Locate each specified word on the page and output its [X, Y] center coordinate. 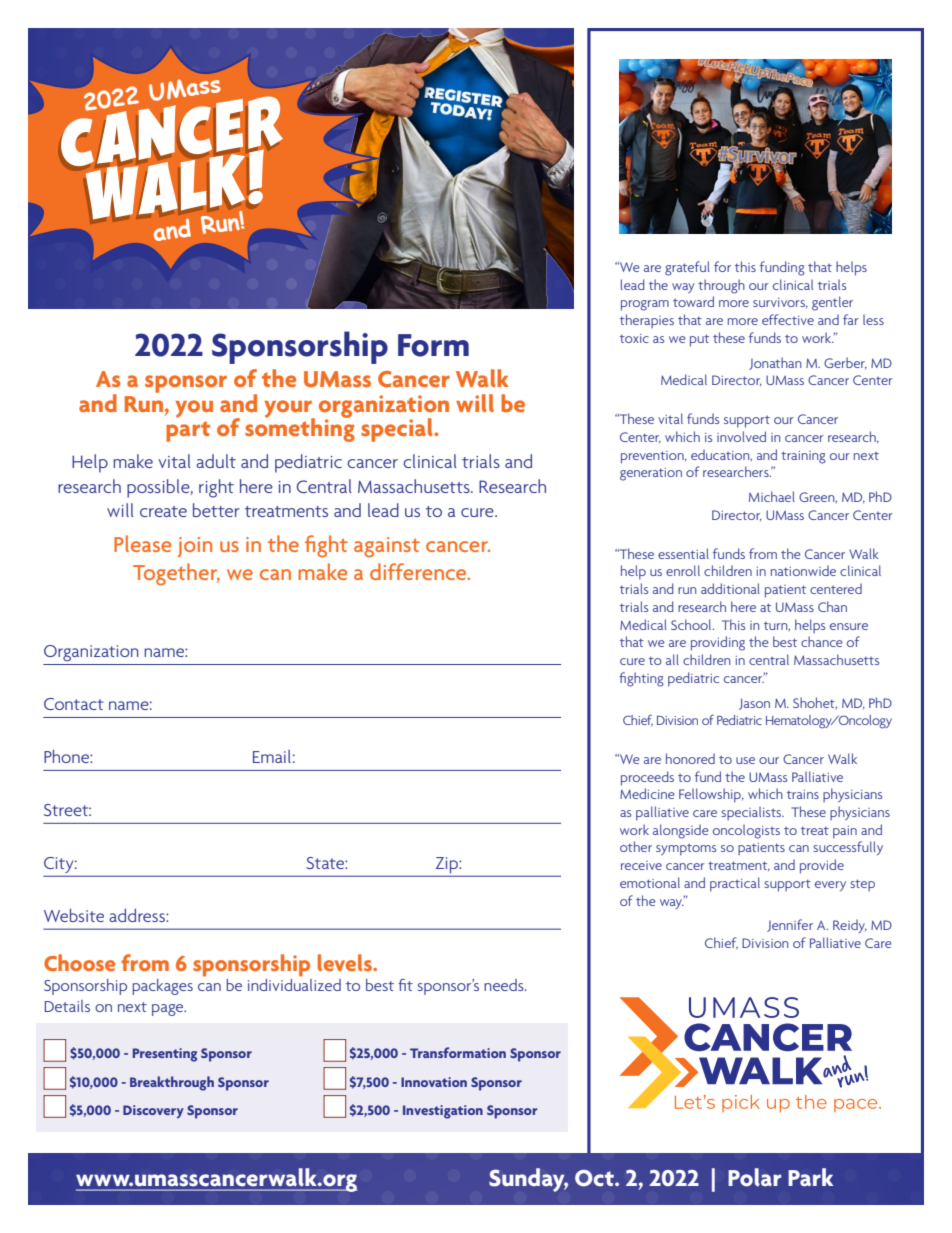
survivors [780, 303]
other [636, 846]
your [290, 410]
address [138, 915]
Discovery [153, 1111]
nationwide [803, 570]
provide [822, 866]
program [645, 305]
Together [176, 574]
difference [419, 571]
